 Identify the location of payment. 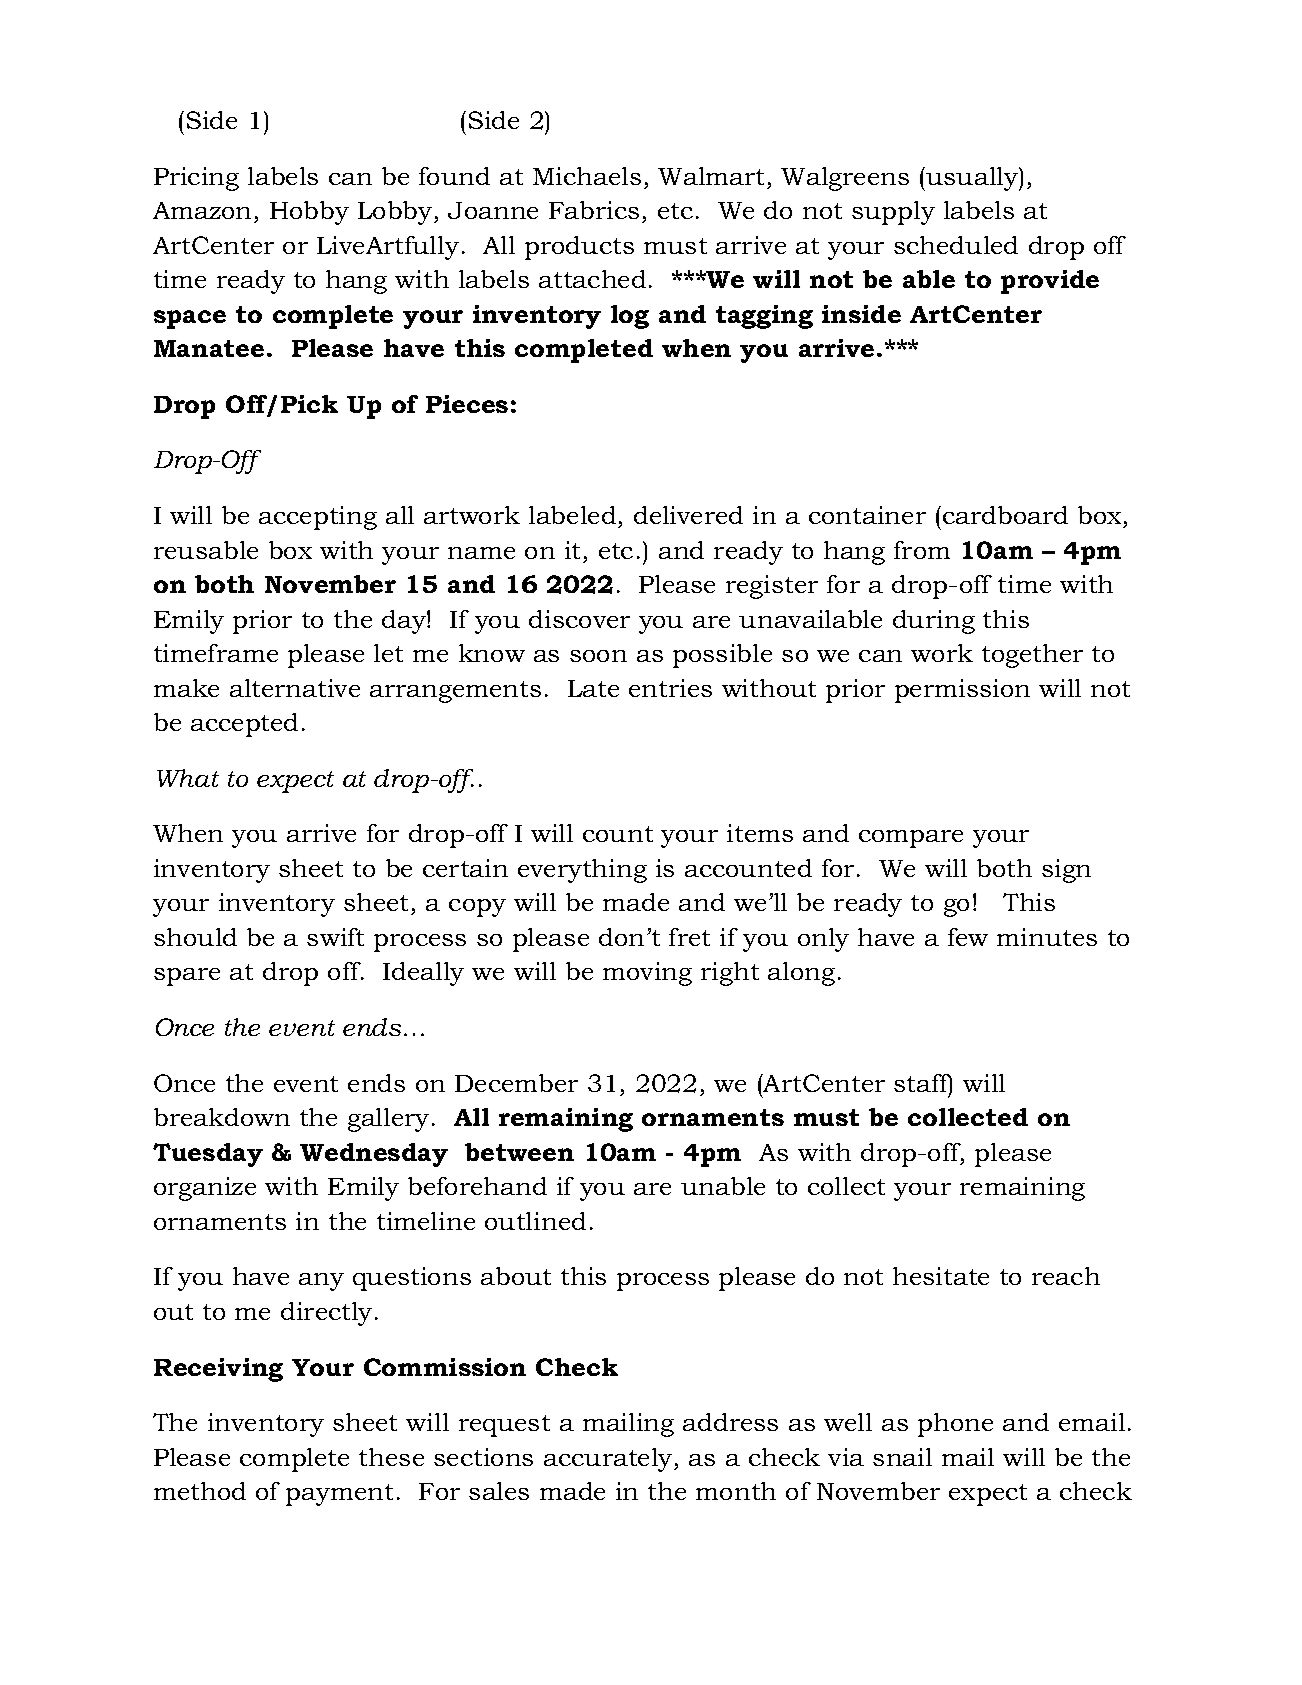
(339, 1495).
